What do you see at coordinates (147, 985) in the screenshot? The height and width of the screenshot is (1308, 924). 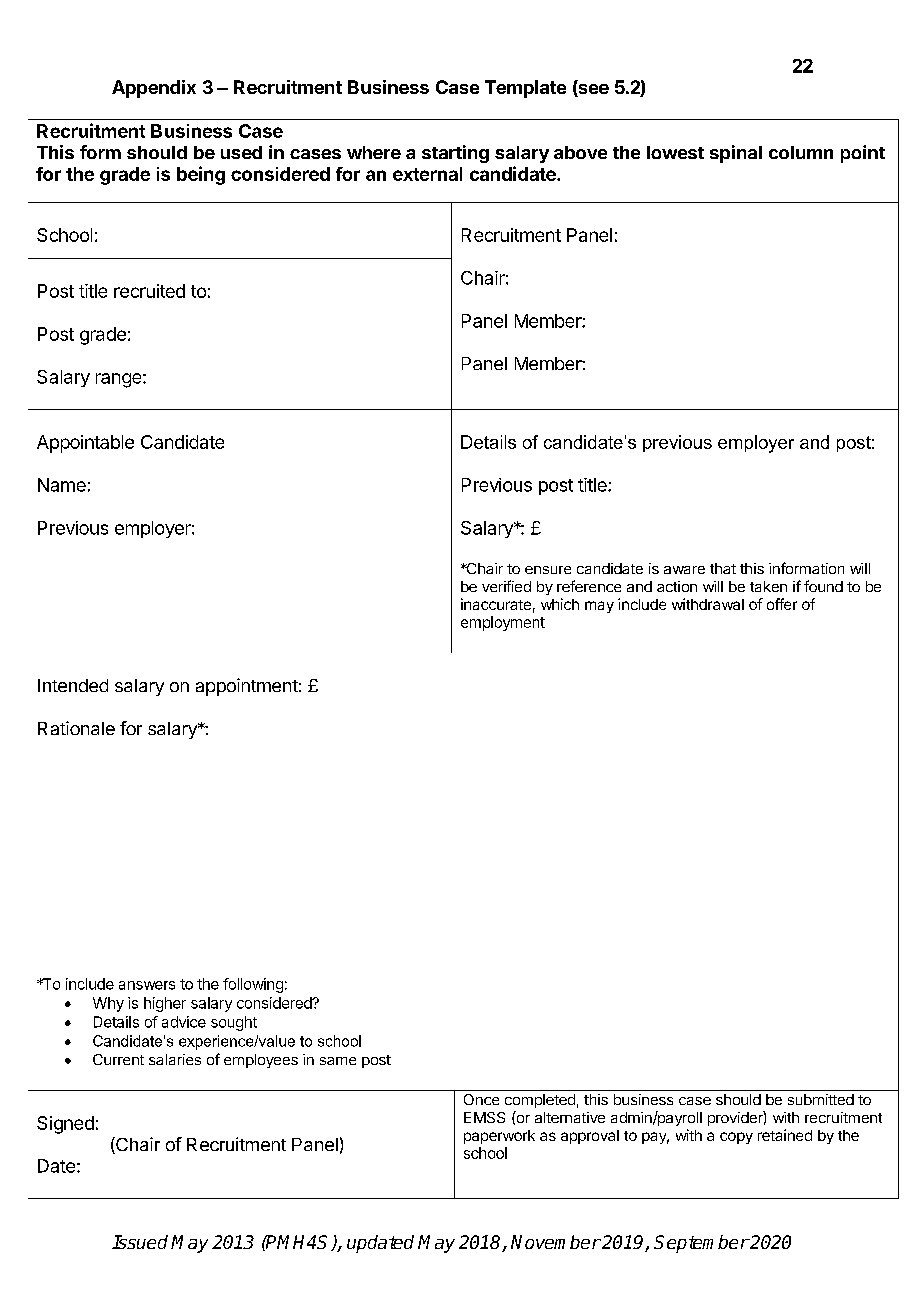 I see `answers` at bounding box center [147, 985].
